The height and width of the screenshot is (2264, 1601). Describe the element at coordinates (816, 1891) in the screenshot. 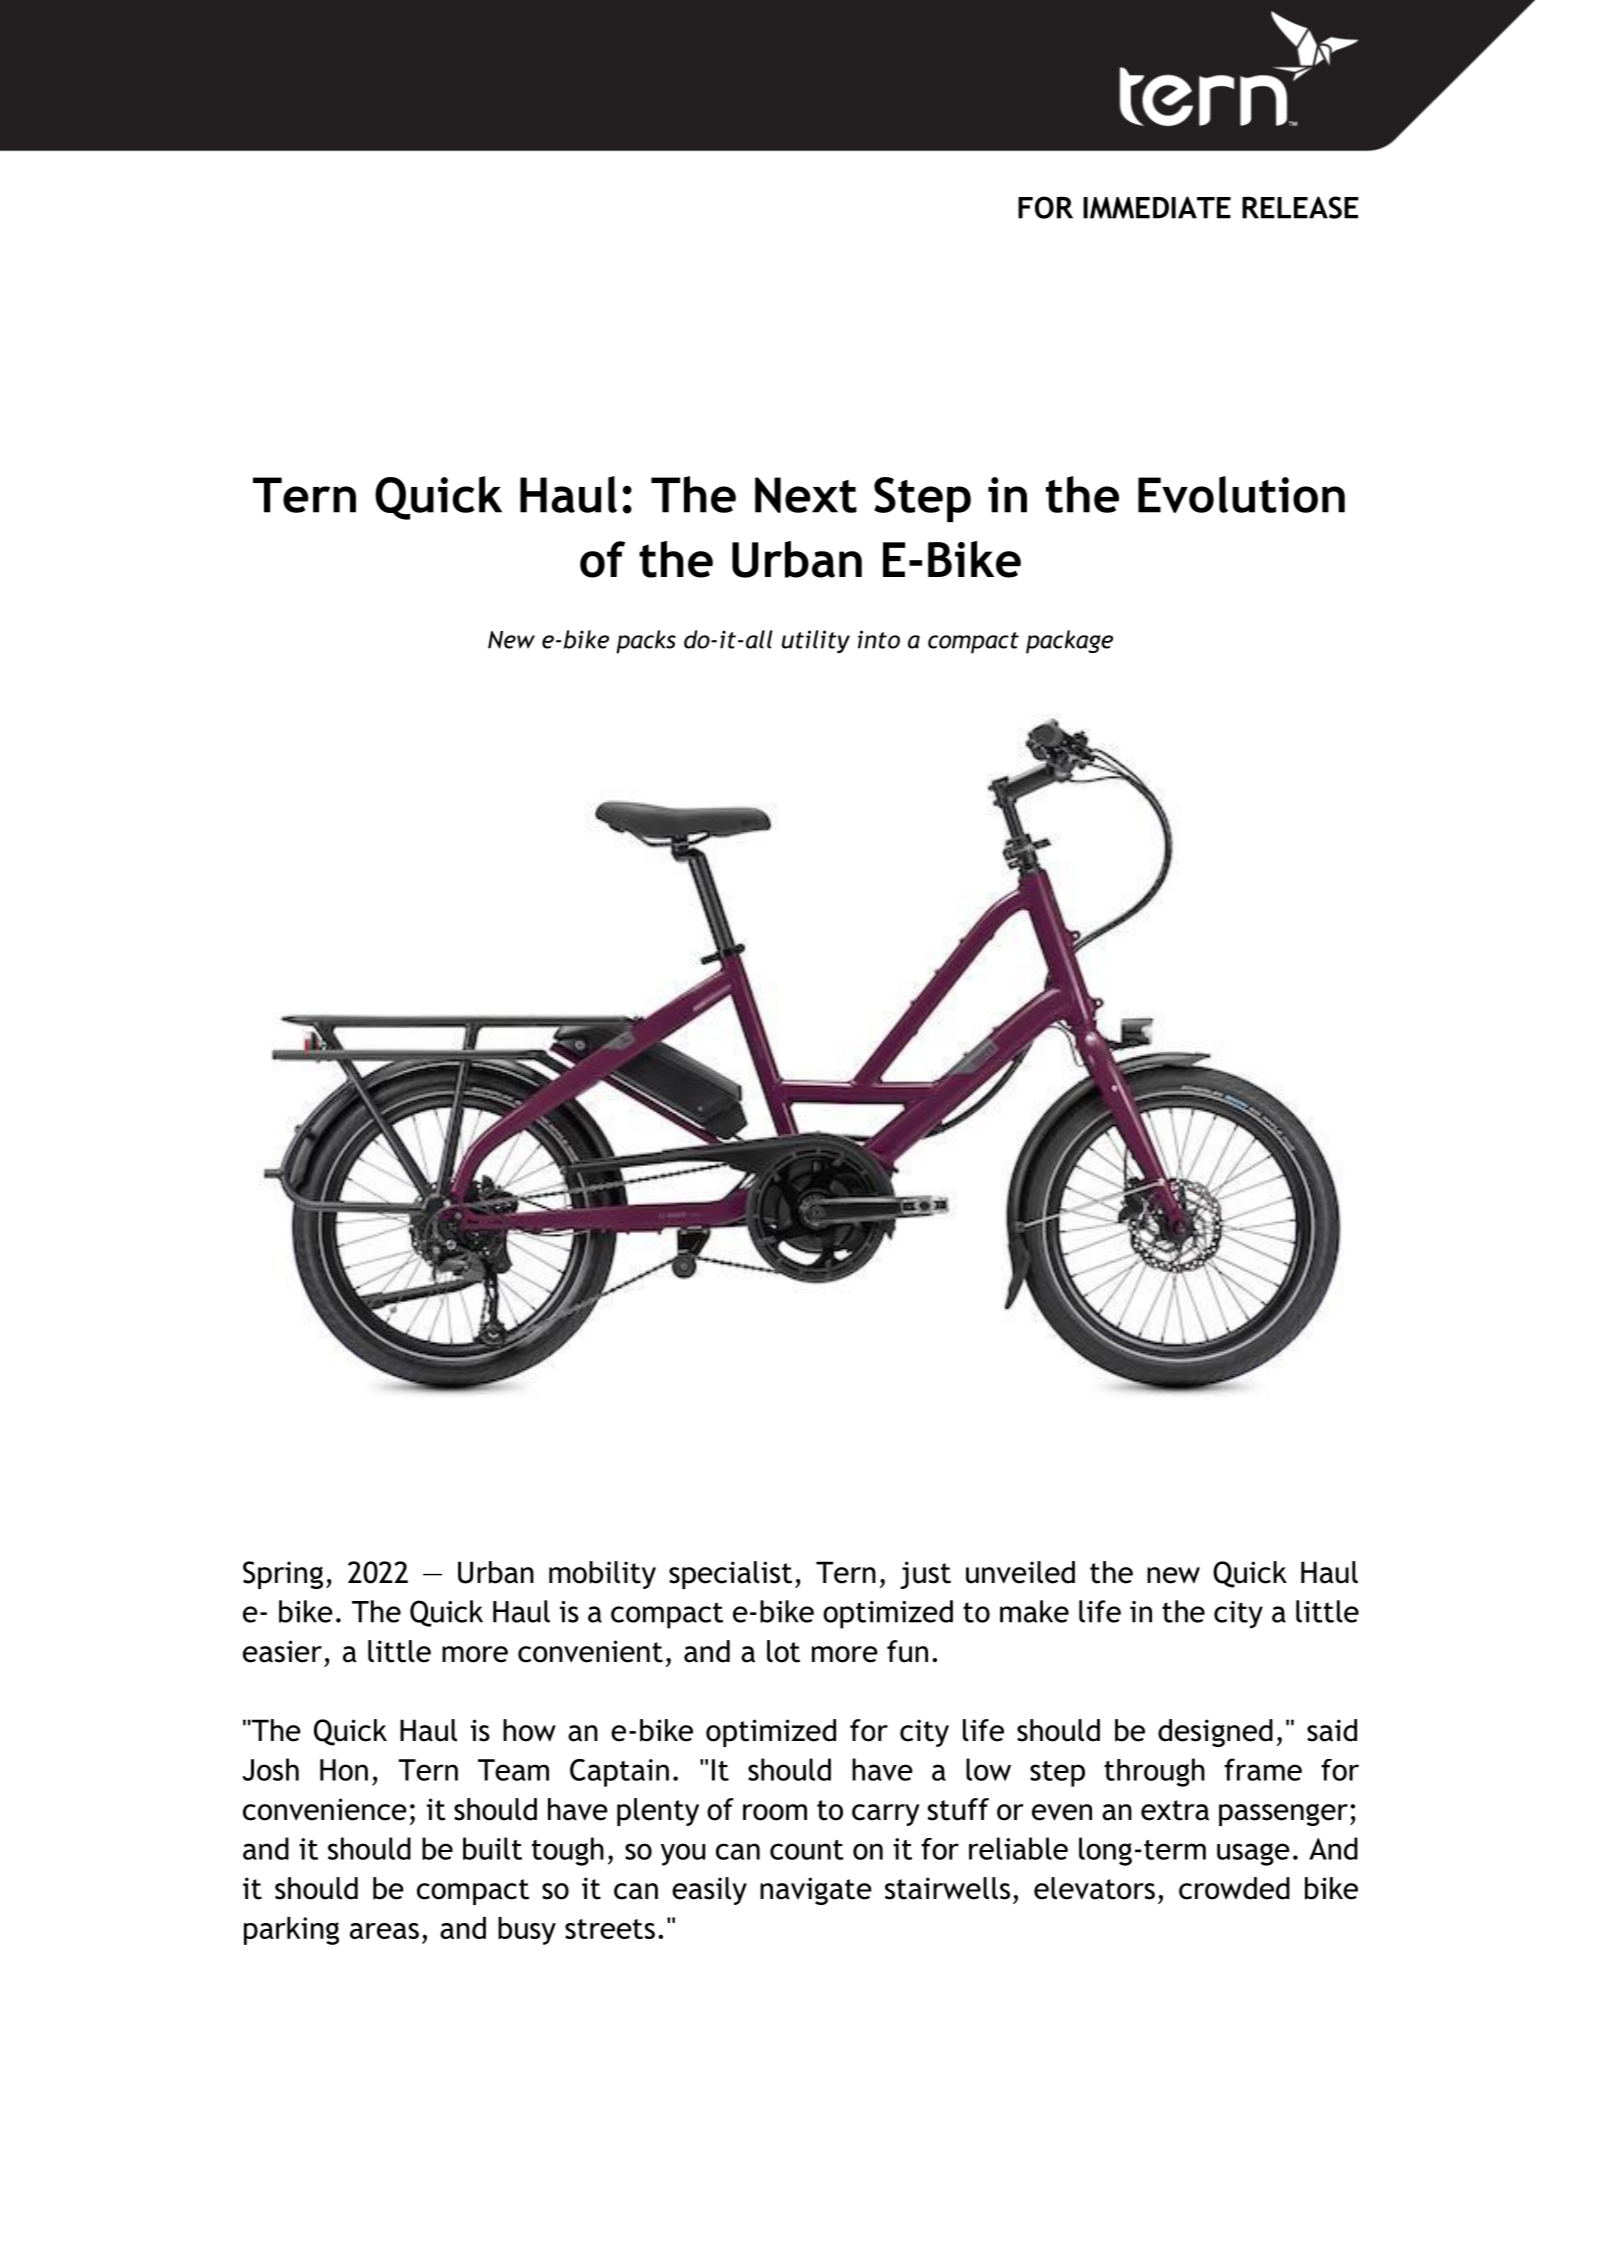

I see `navigate` at that location.
